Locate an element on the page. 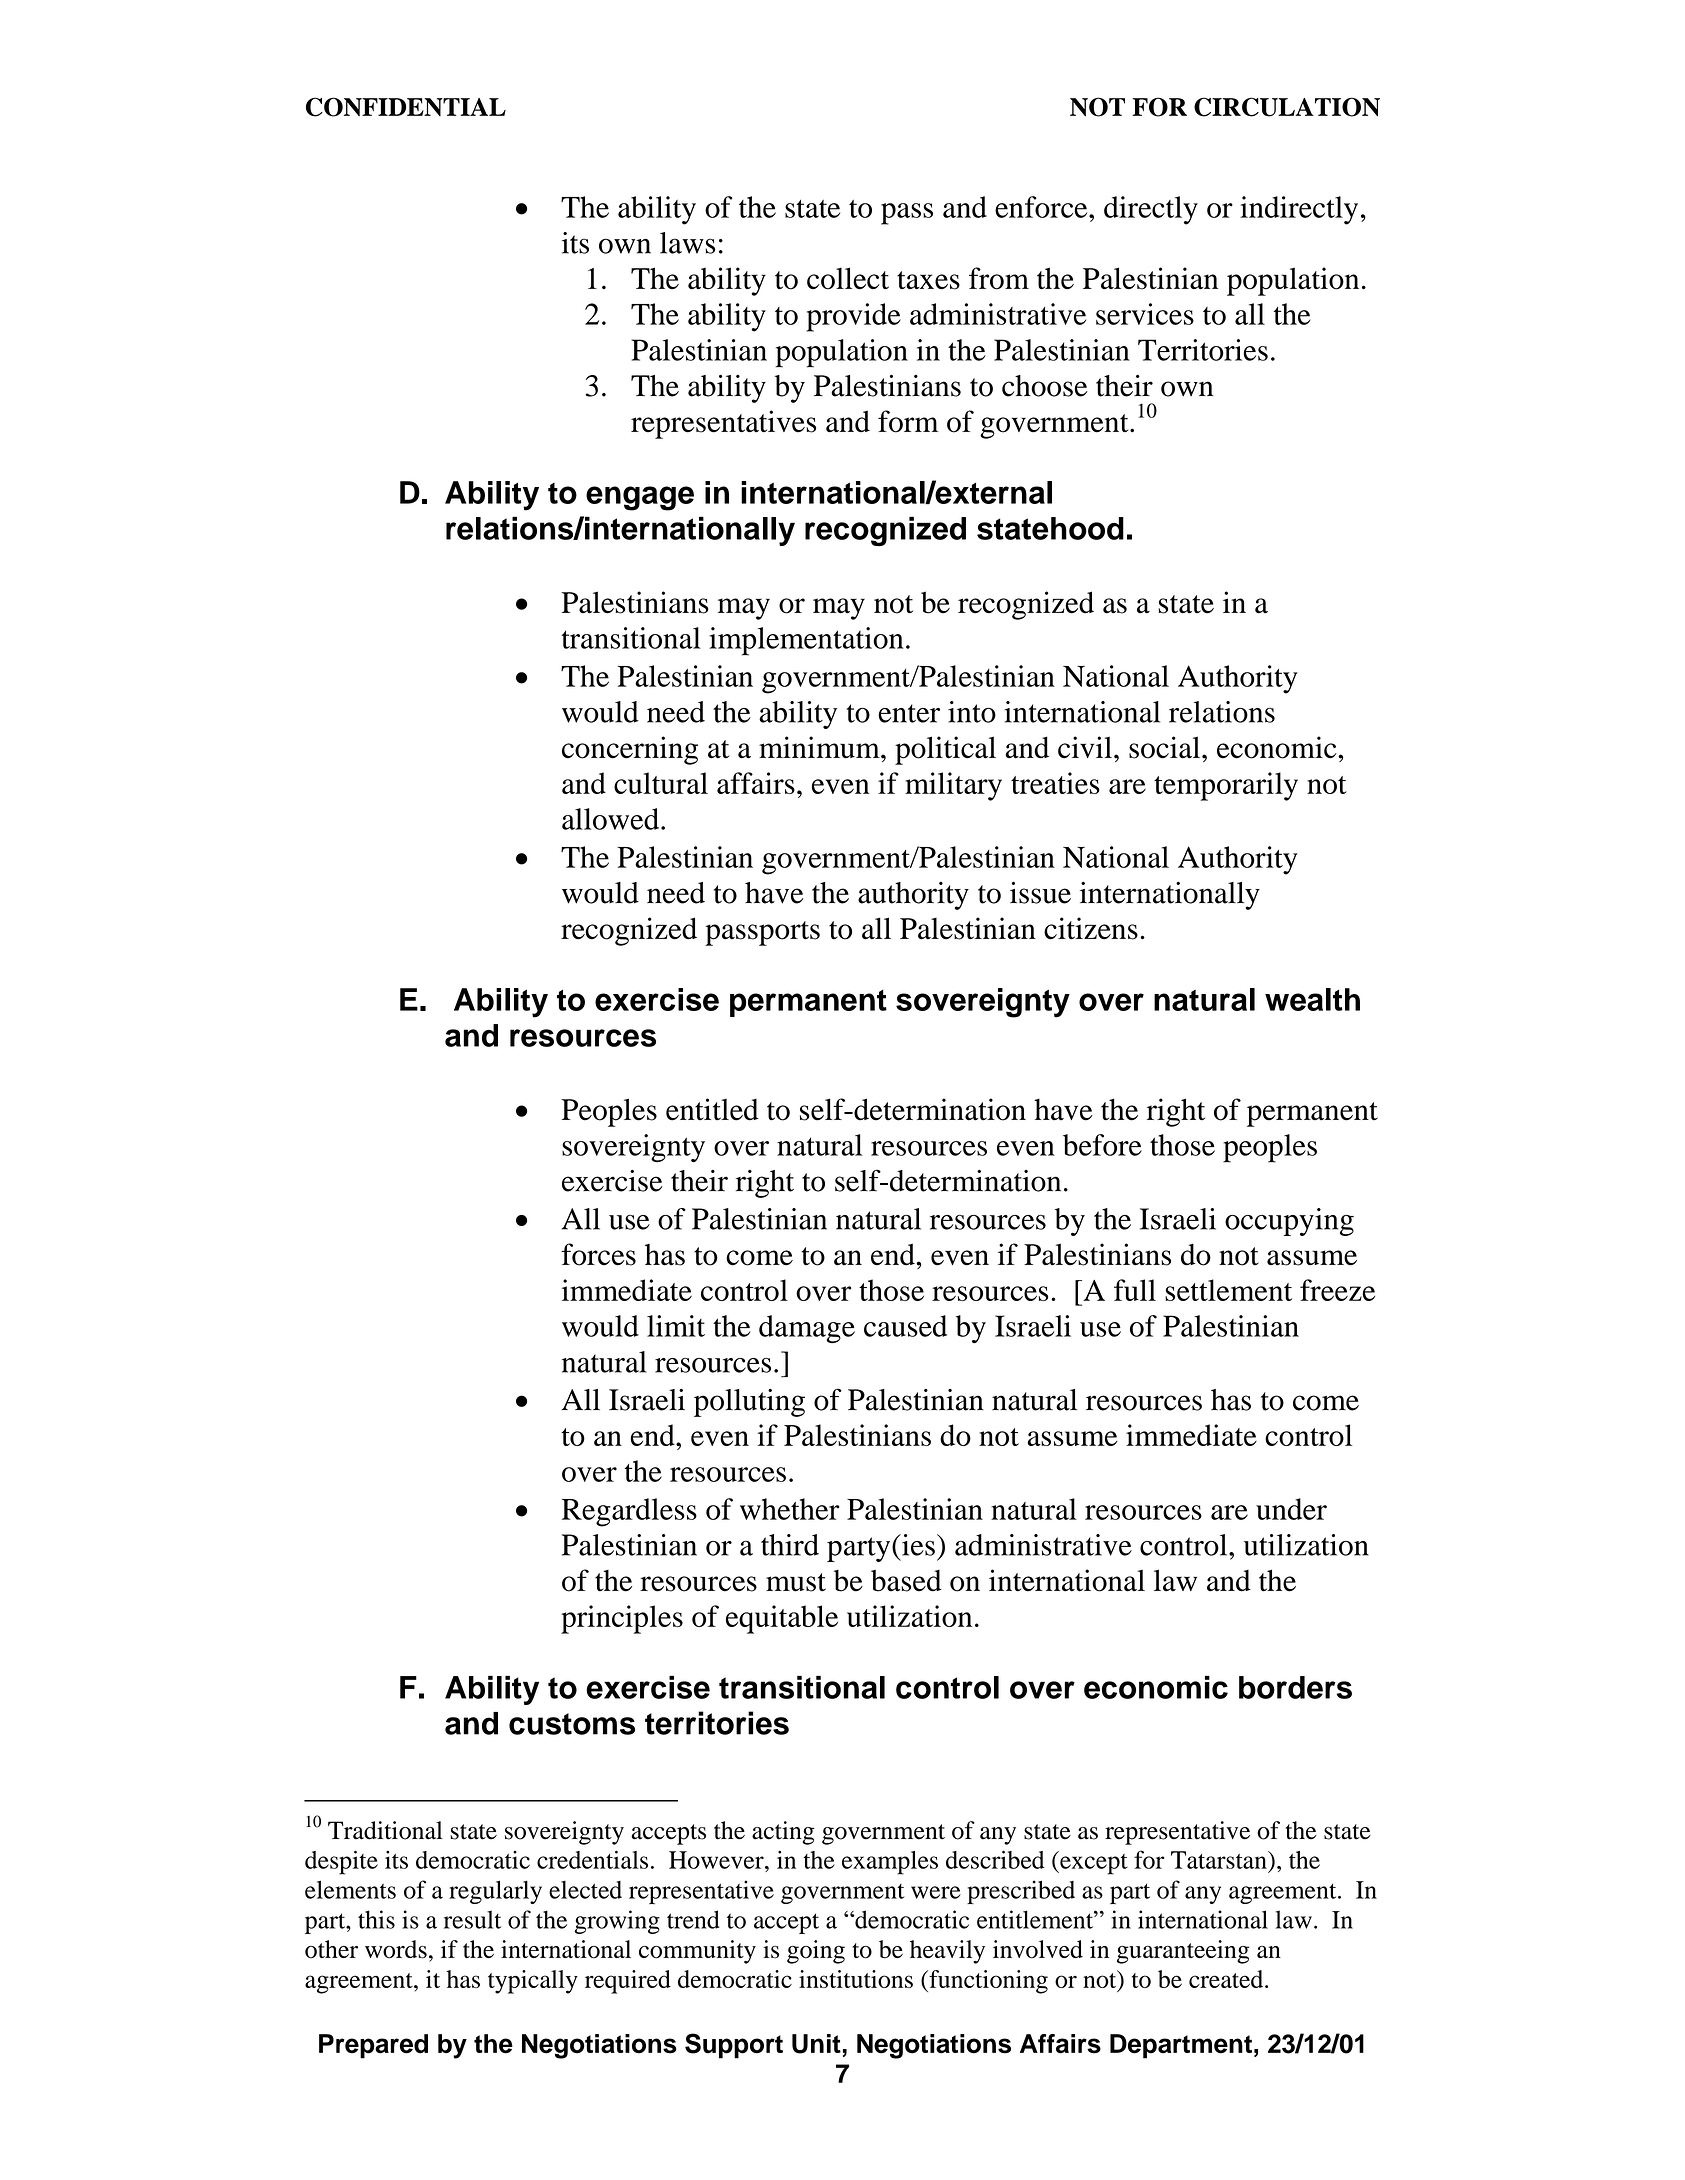 This document has height=2180, width=1685. collect is located at coordinates (848, 278).
